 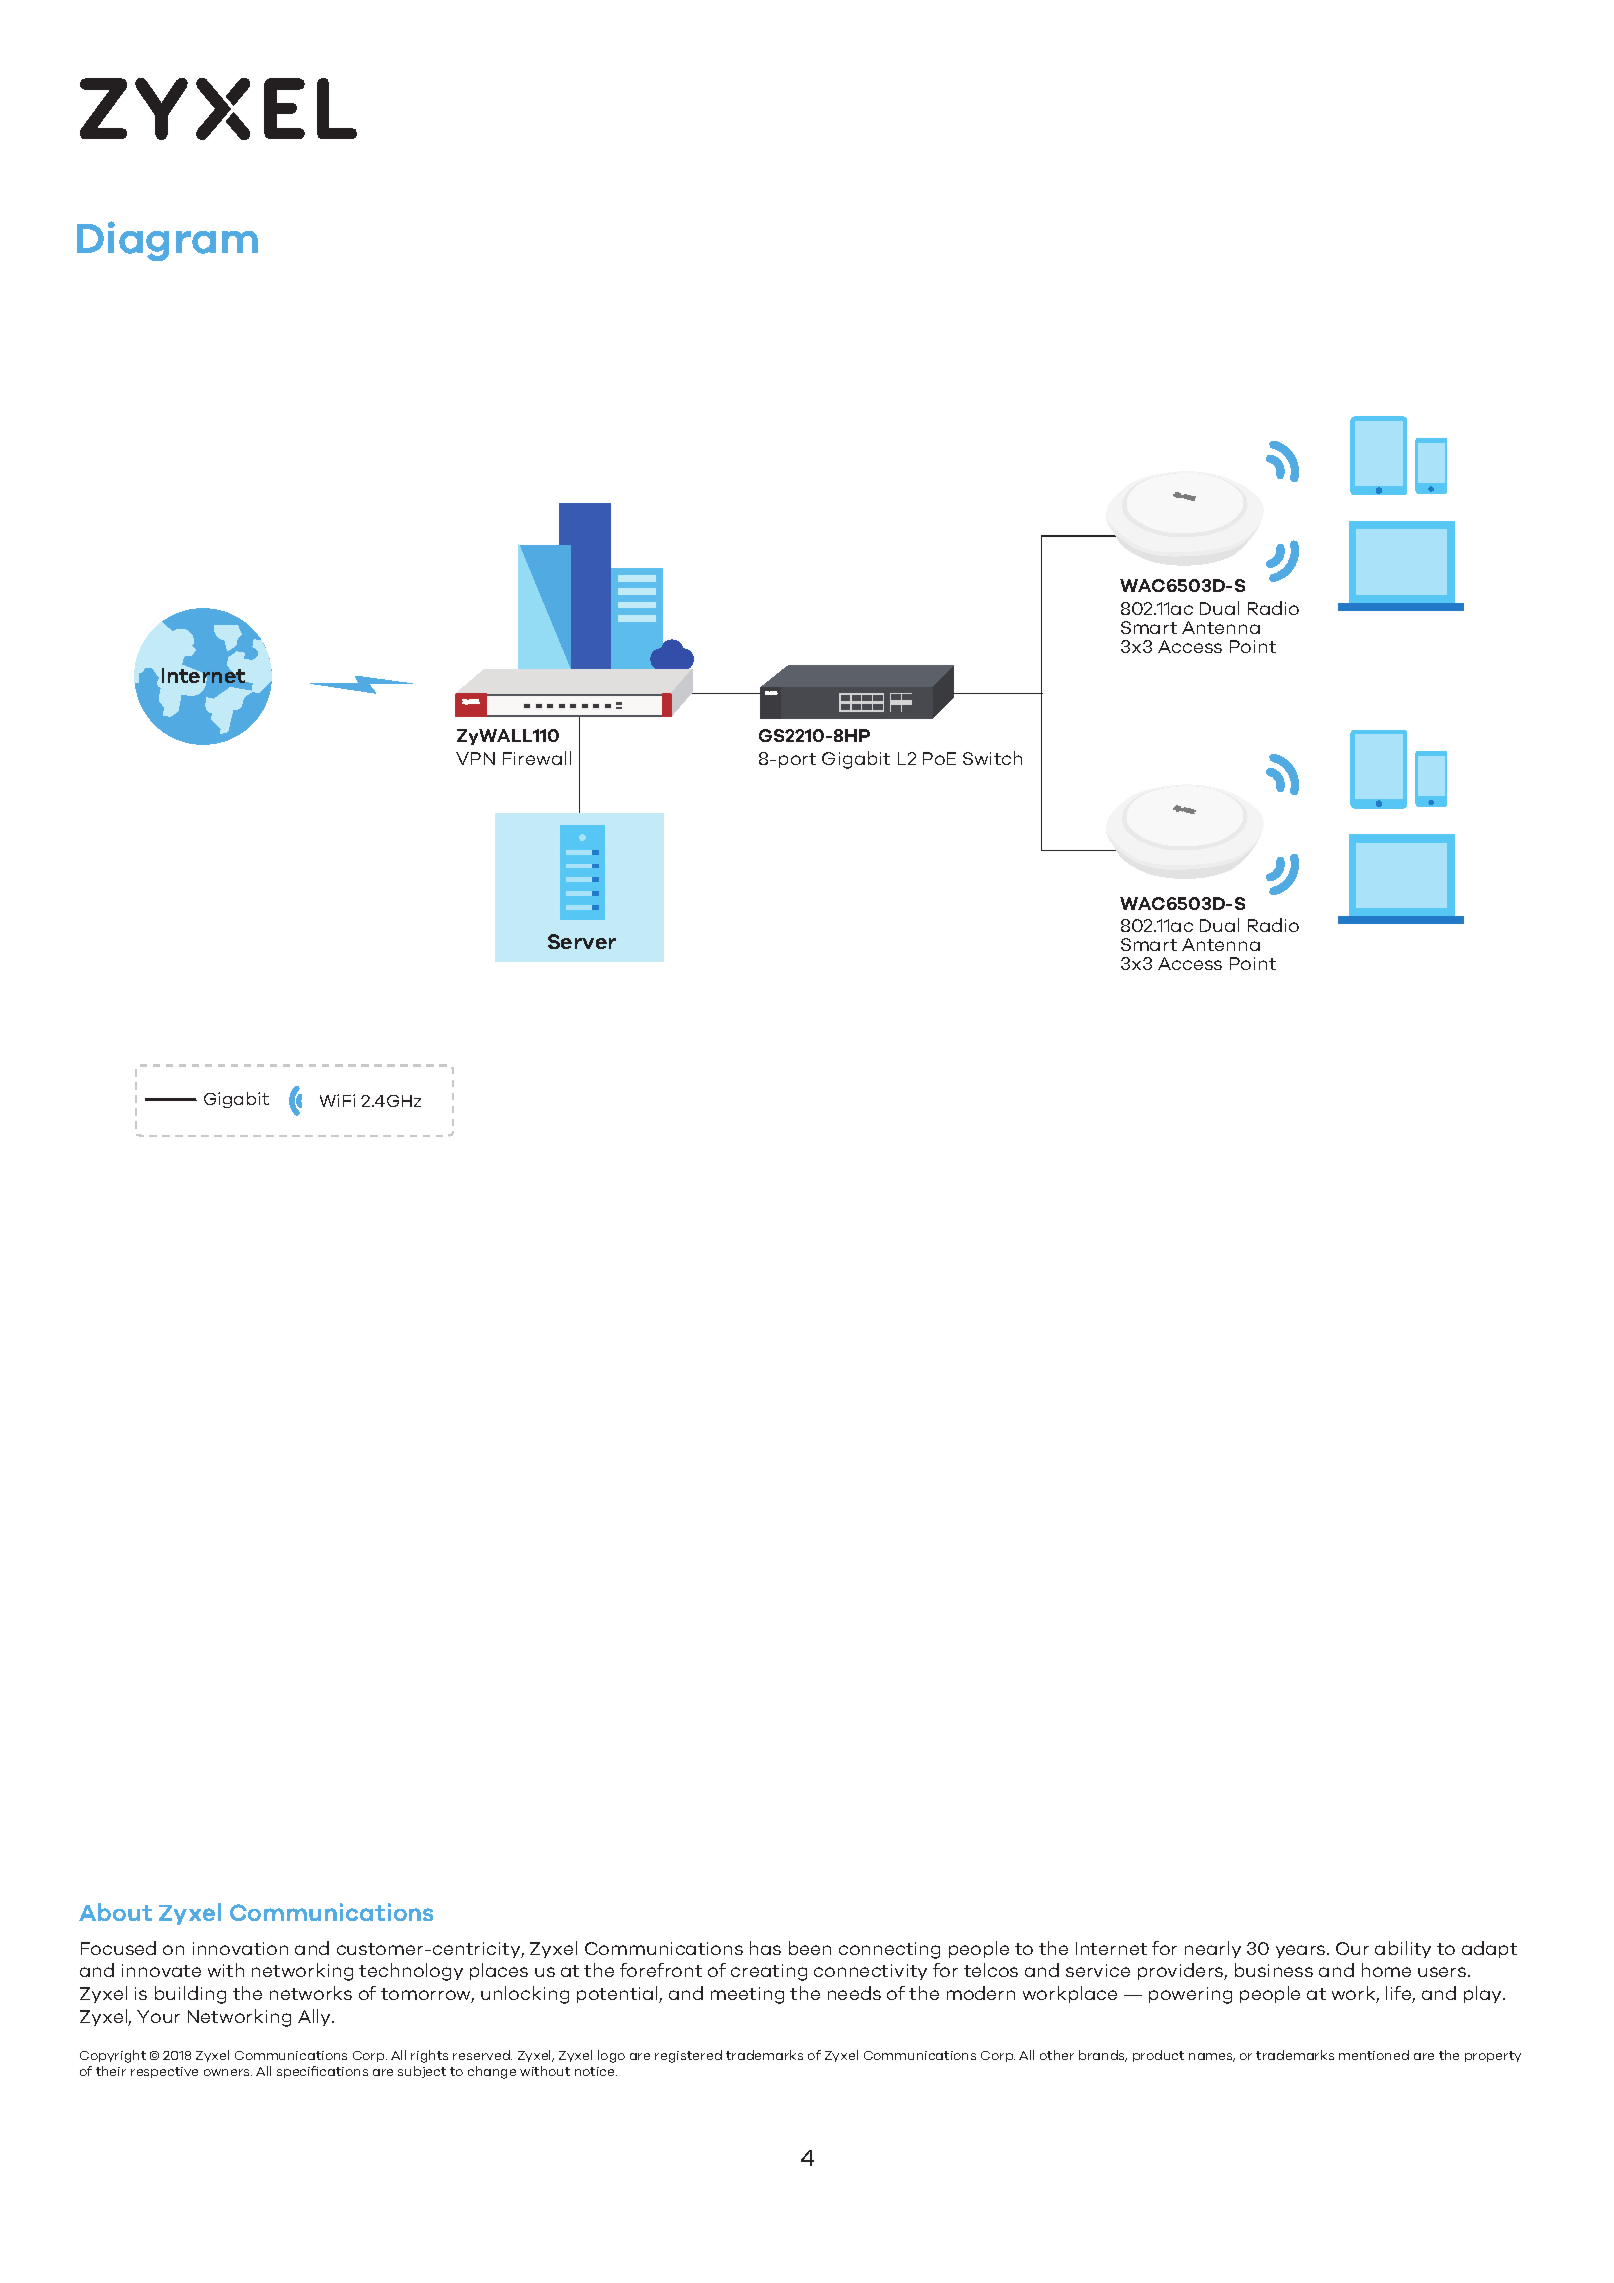 I want to click on Server, so click(x=582, y=941).
